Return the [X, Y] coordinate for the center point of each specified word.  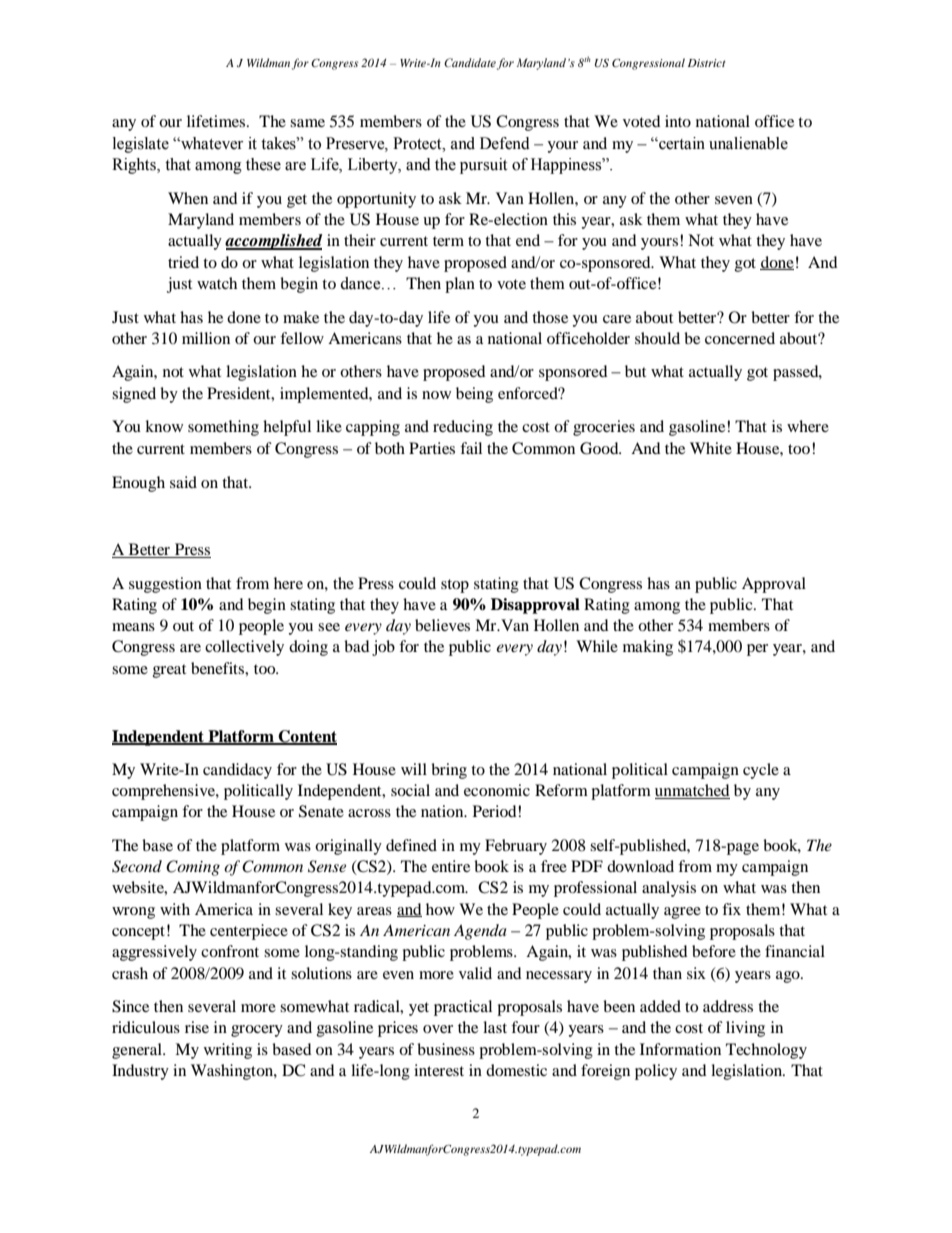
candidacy [237, 771]
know [164, 426]
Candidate [470, 62]
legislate [141, 145]
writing [228, 1051]
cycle [761, 771]
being [474, 395]
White [711, 448]
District [706, 63]
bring [449, 771]
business [446, 1049]
